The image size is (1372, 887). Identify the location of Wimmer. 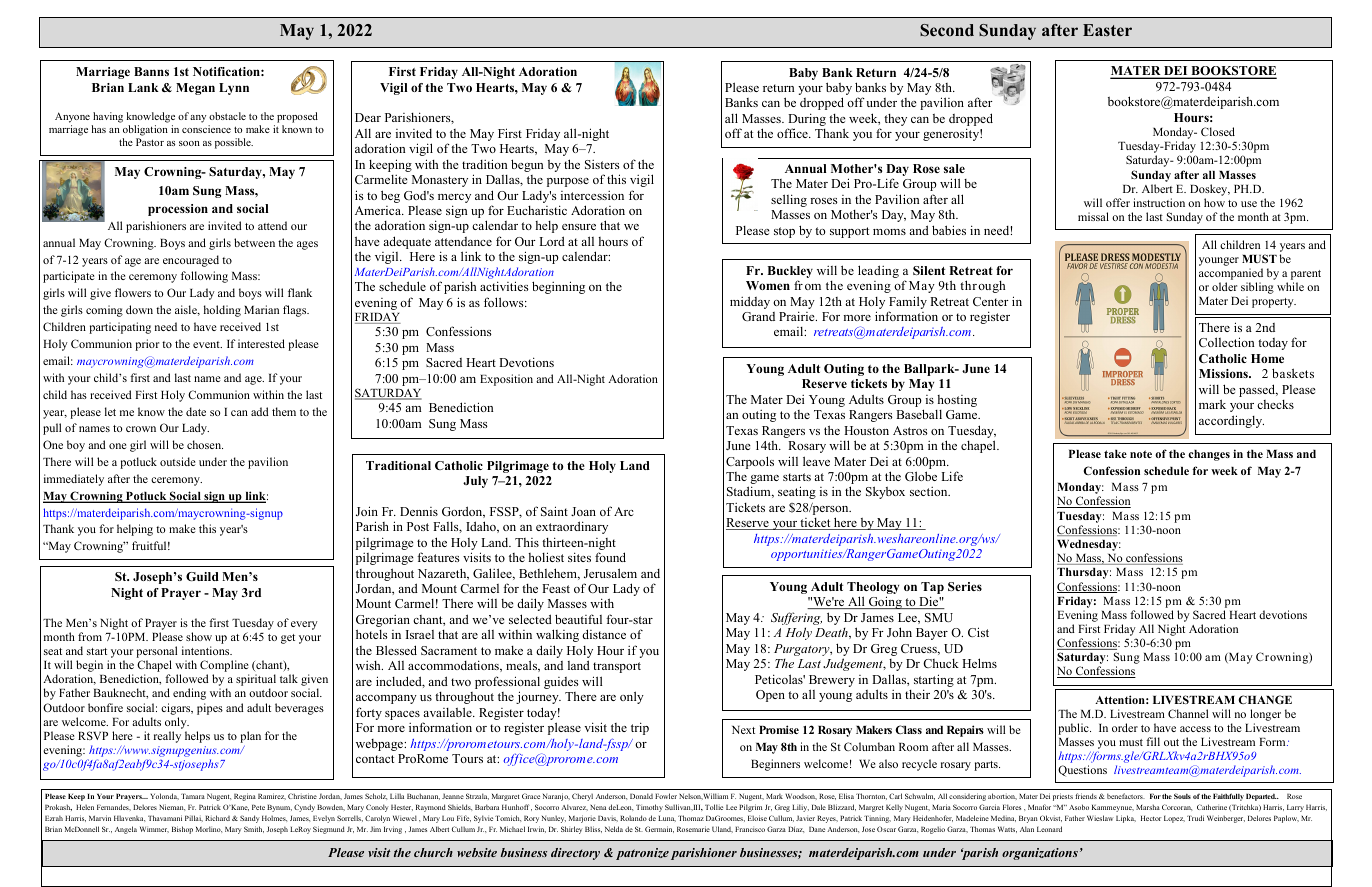
(154, 830).
